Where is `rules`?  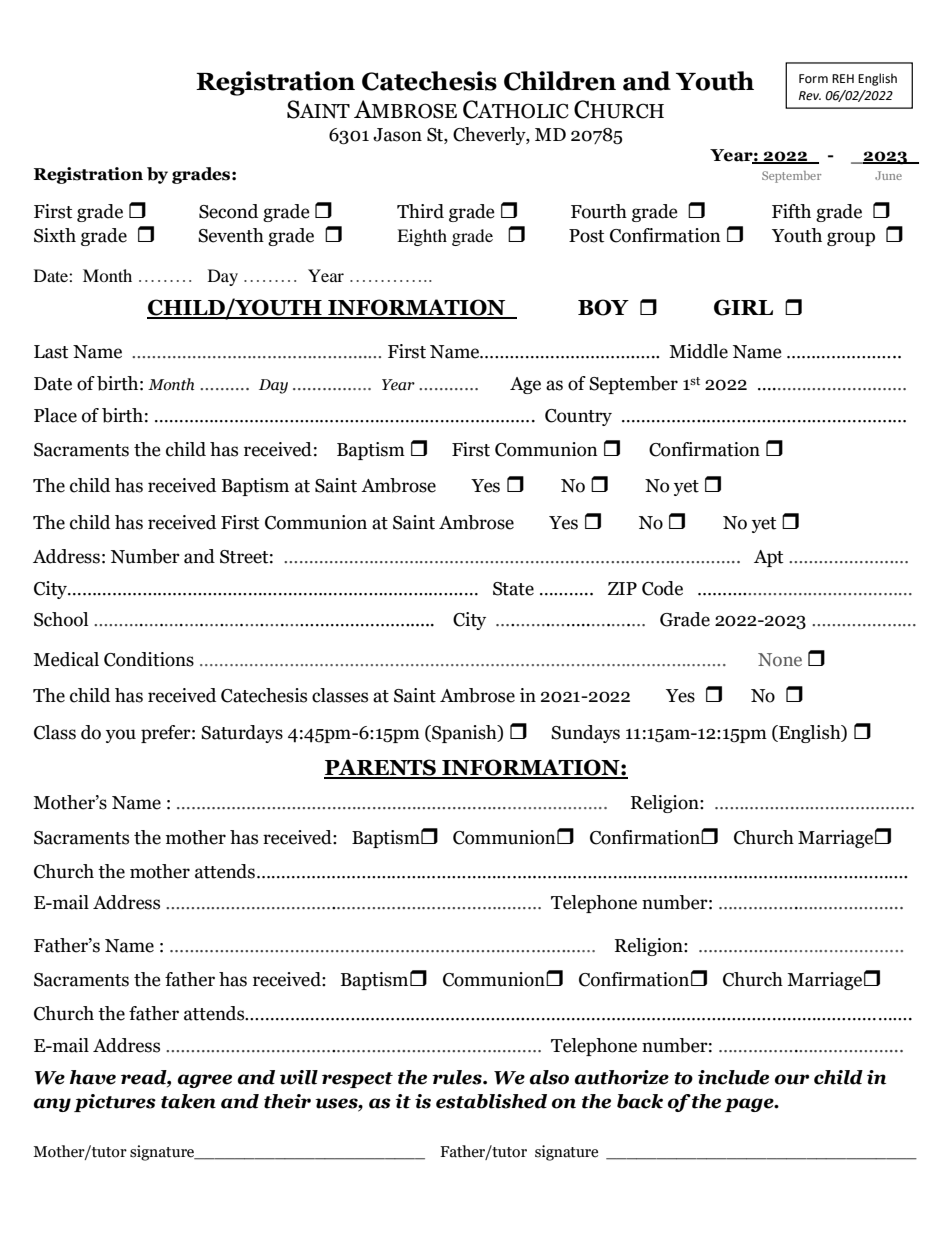
rules is located at coordinates (458, 1077).
